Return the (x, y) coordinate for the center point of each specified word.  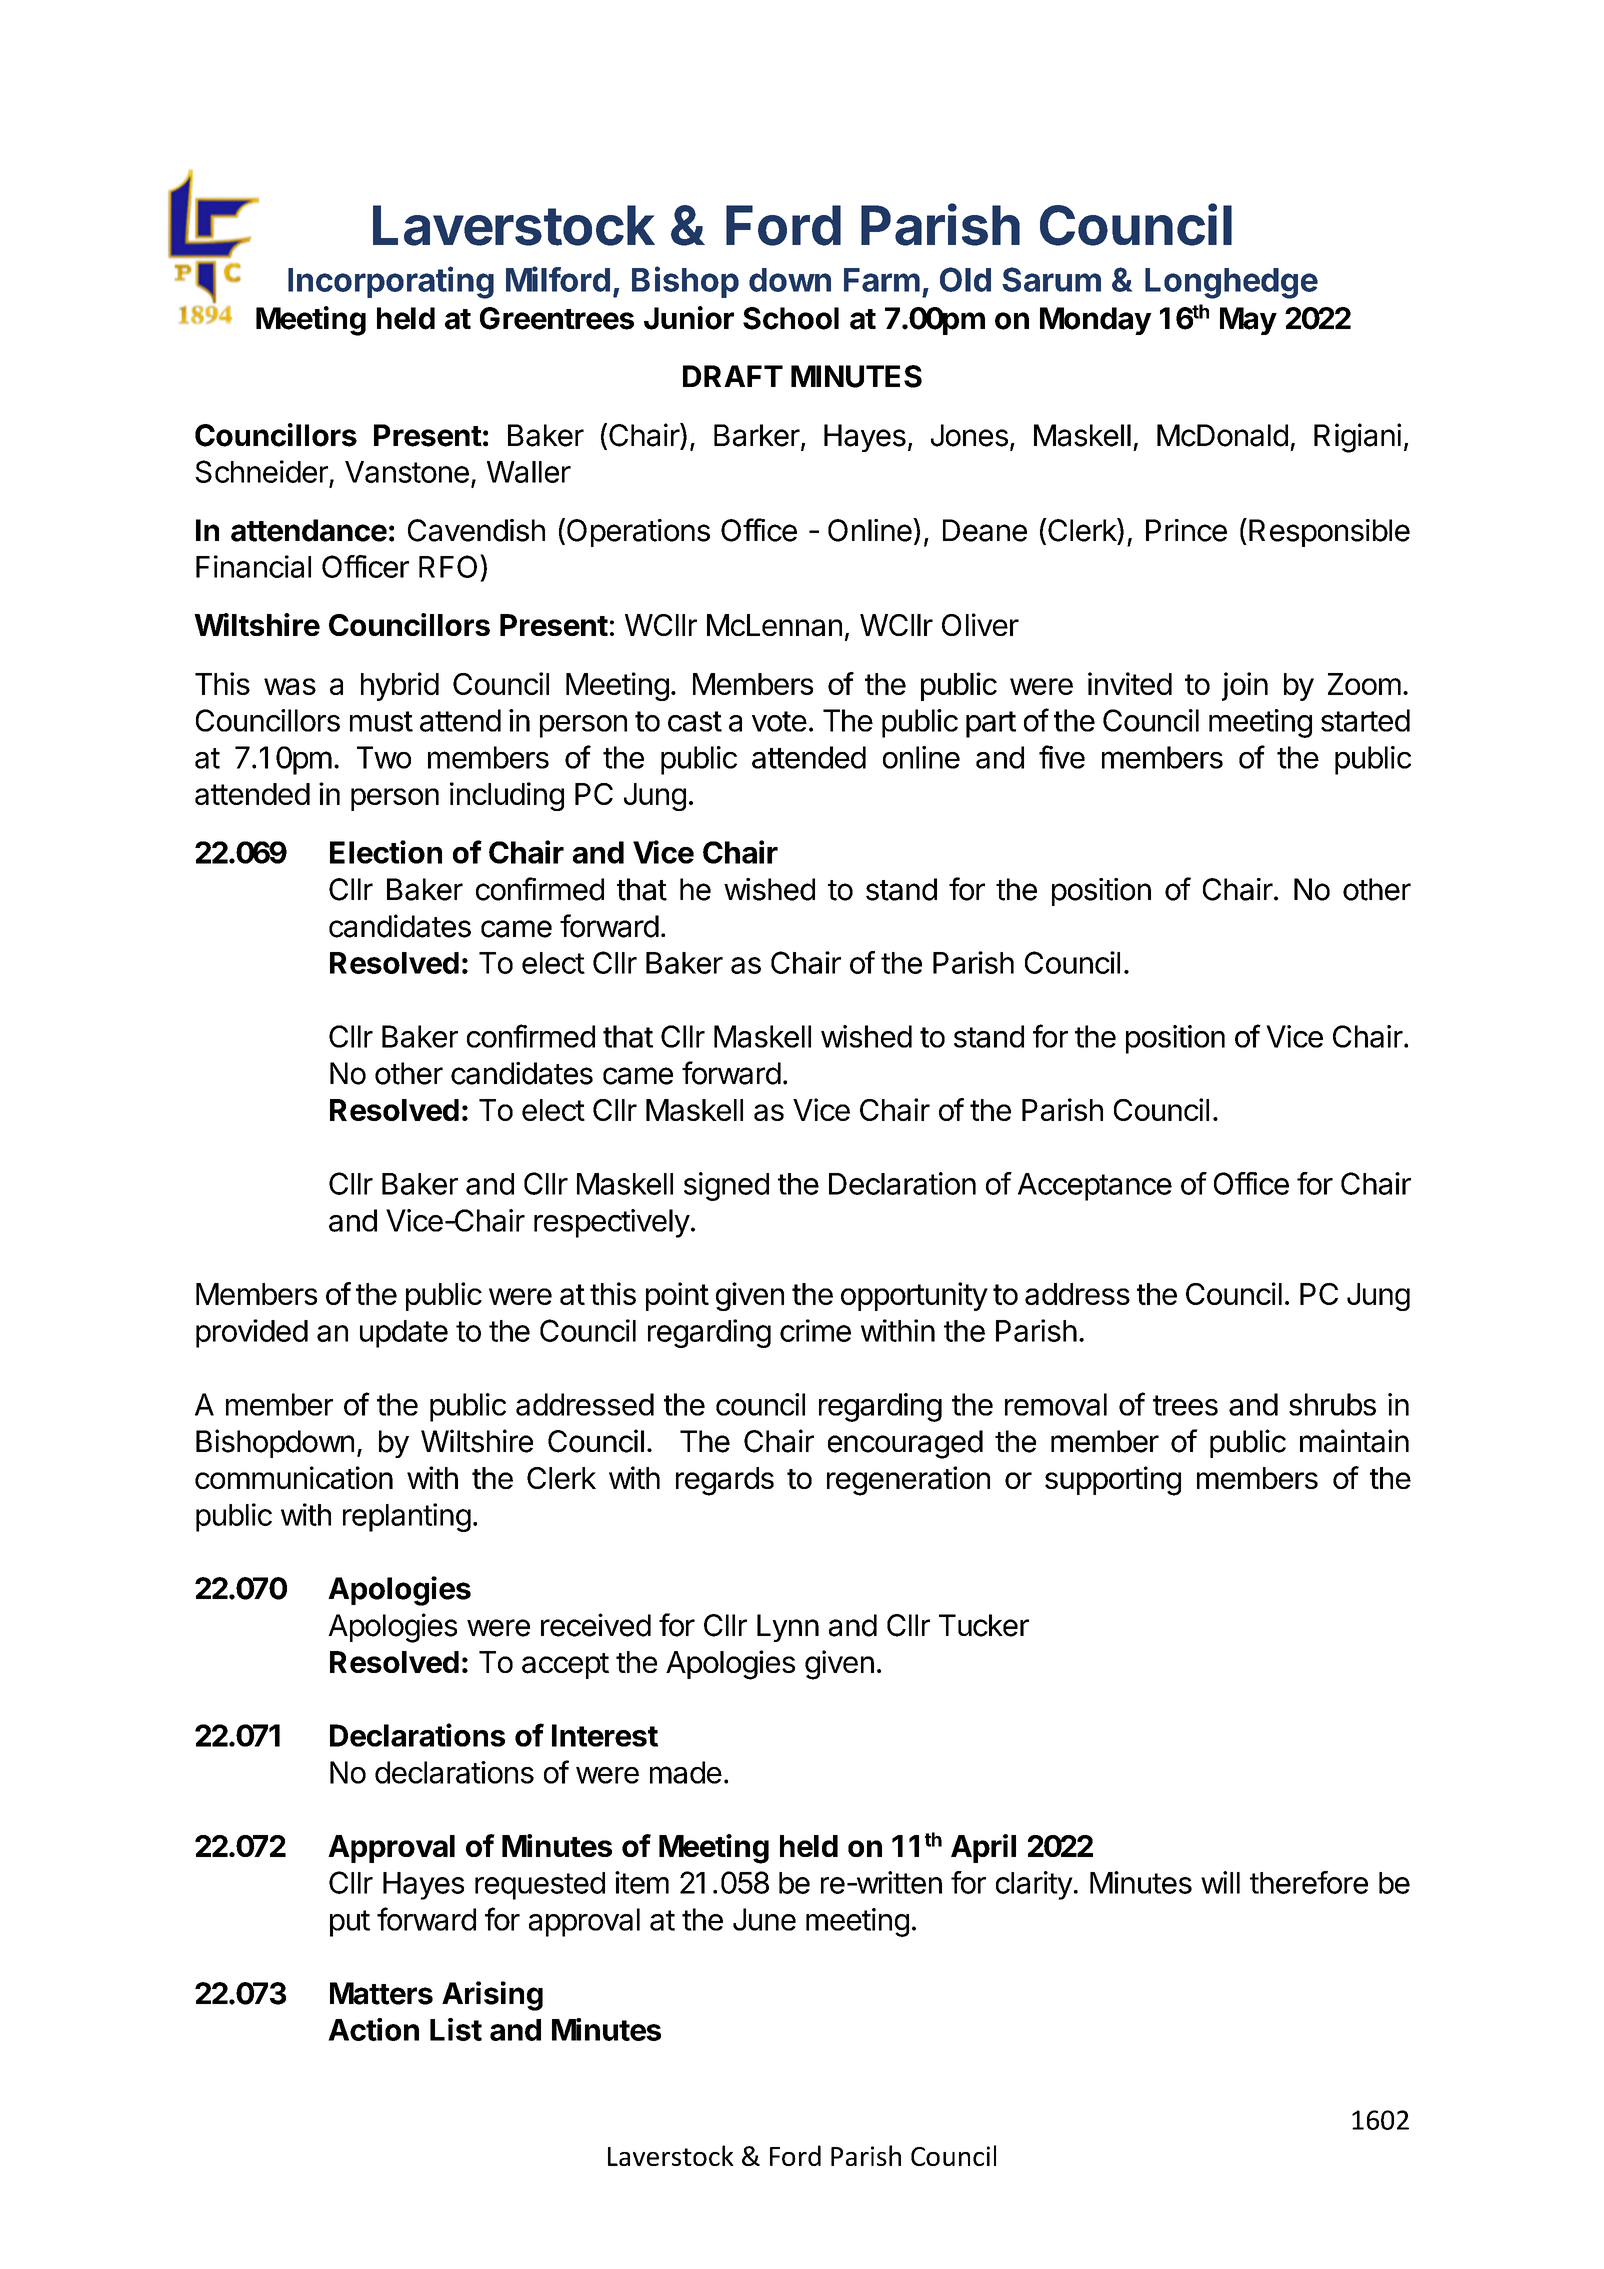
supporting (1113, 1481)
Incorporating (391, 282)
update (404, 1334)
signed (726, 1186)
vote (779, 721)
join (1245, 686)
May (1248, 321)
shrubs (1332, 1404)
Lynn (788, 1628)
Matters (381, 1993)
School (791, 318)
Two (384, 757)
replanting (407, 1517)
